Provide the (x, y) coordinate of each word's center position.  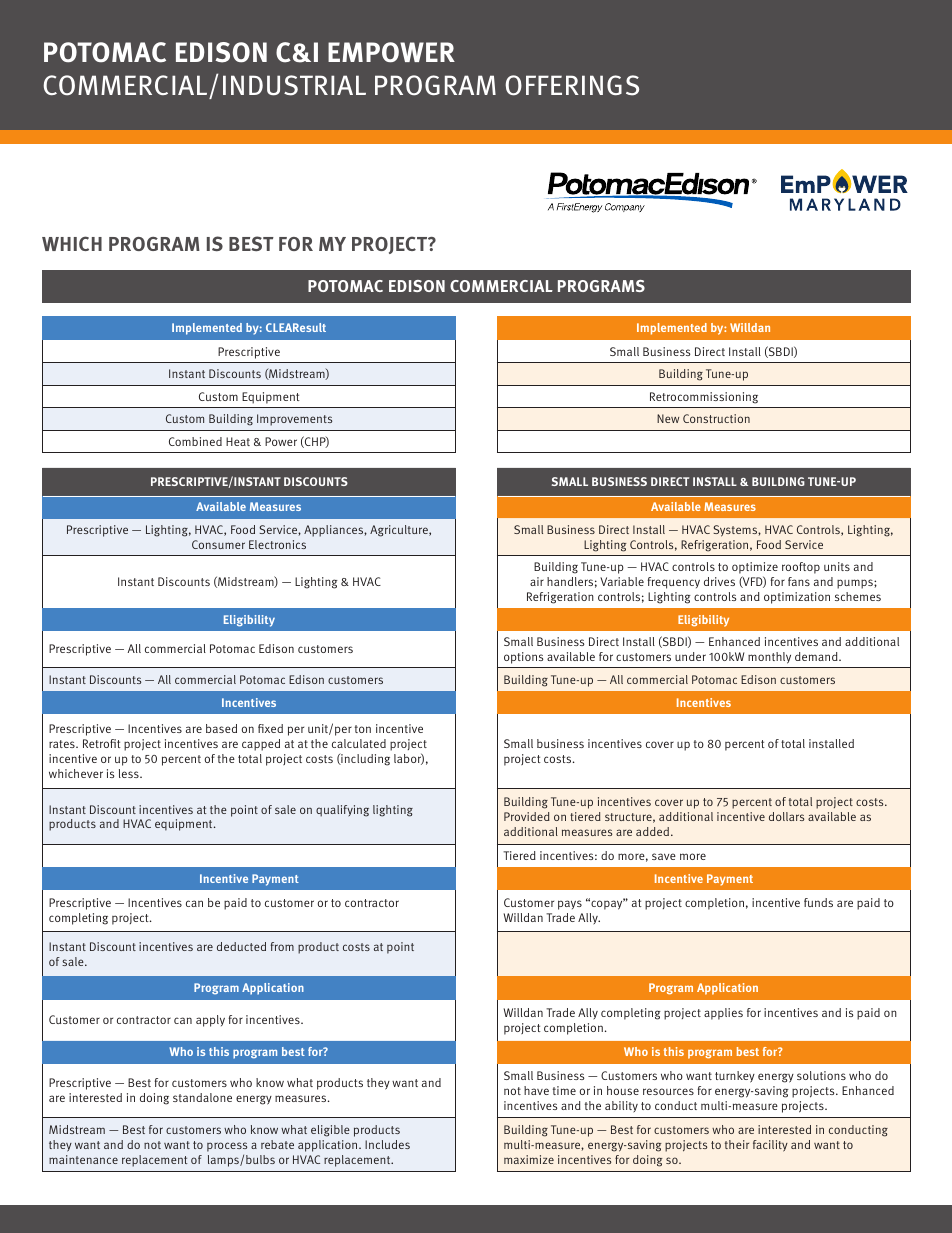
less (130, 773)
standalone (202, 1097)
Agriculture (400, 531)
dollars (786, 816)
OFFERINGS (572, 85)
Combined (195, 441)
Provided (527, 816)
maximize (529, 1159)
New (668, 418)
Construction (716, 418)
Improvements (294, 420)
